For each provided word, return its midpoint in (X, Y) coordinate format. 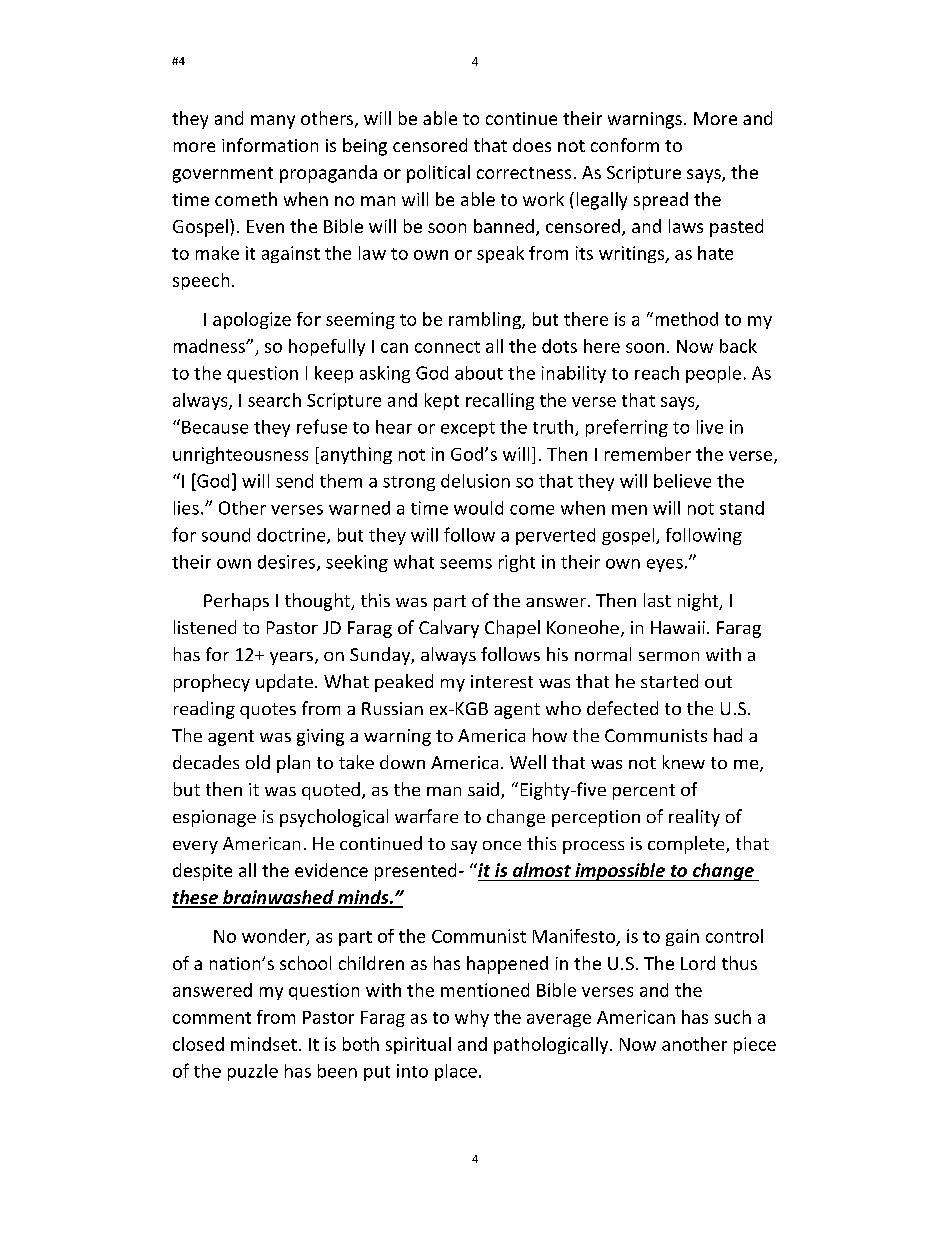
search (274, 400)
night (699, 602)
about (479, 373)
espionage (214, 818)
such (733, 1017)
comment (212, 1018)
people (713, 374)
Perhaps (236, 602)
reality (694, 818)
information (270, 145)
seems (466, 564)
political (438, 174)
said (483, 789)
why (472, 1018)
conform (625, 145)
